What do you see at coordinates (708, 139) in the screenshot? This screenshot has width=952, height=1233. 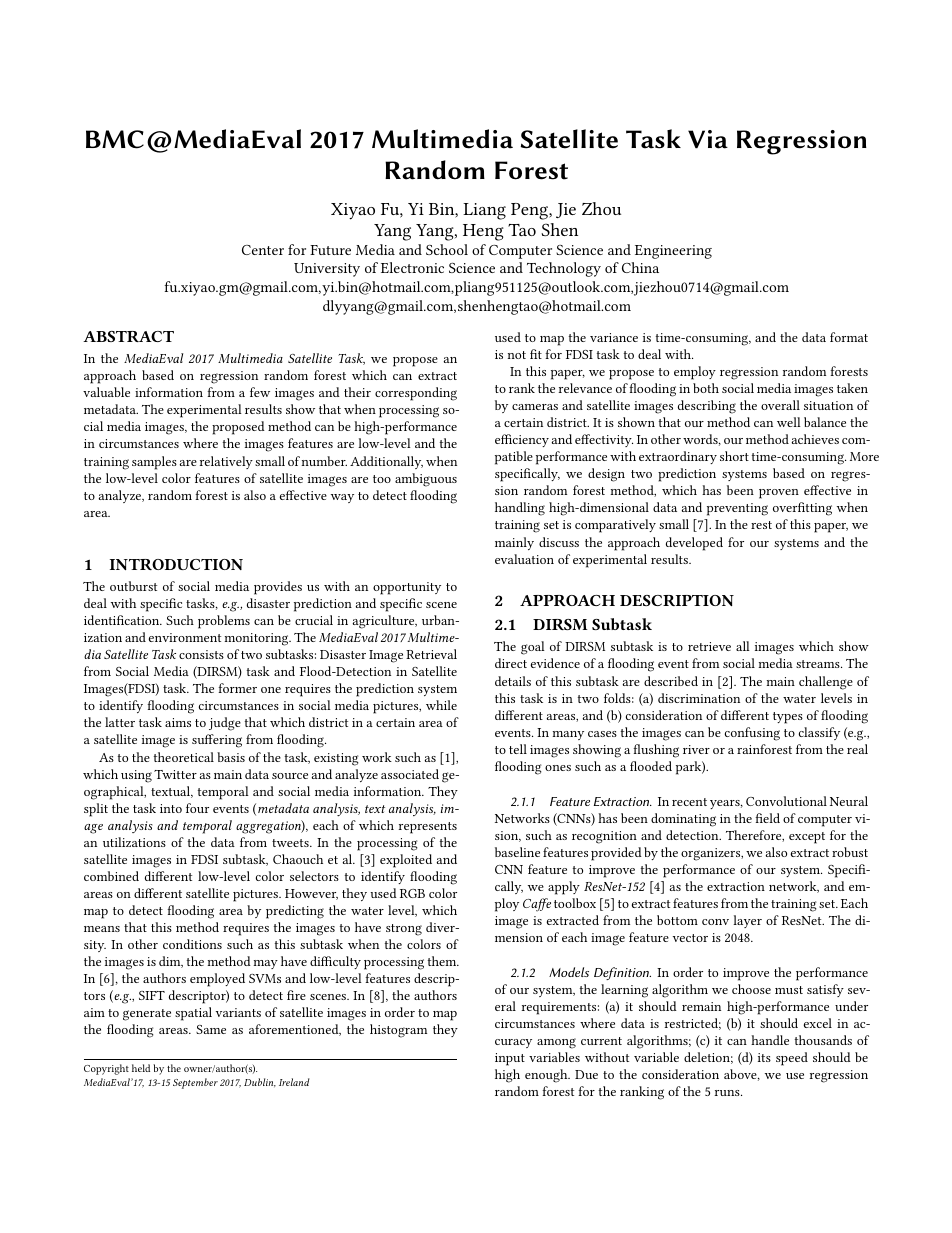 I see `Via` at bounding box center [708, 139].
